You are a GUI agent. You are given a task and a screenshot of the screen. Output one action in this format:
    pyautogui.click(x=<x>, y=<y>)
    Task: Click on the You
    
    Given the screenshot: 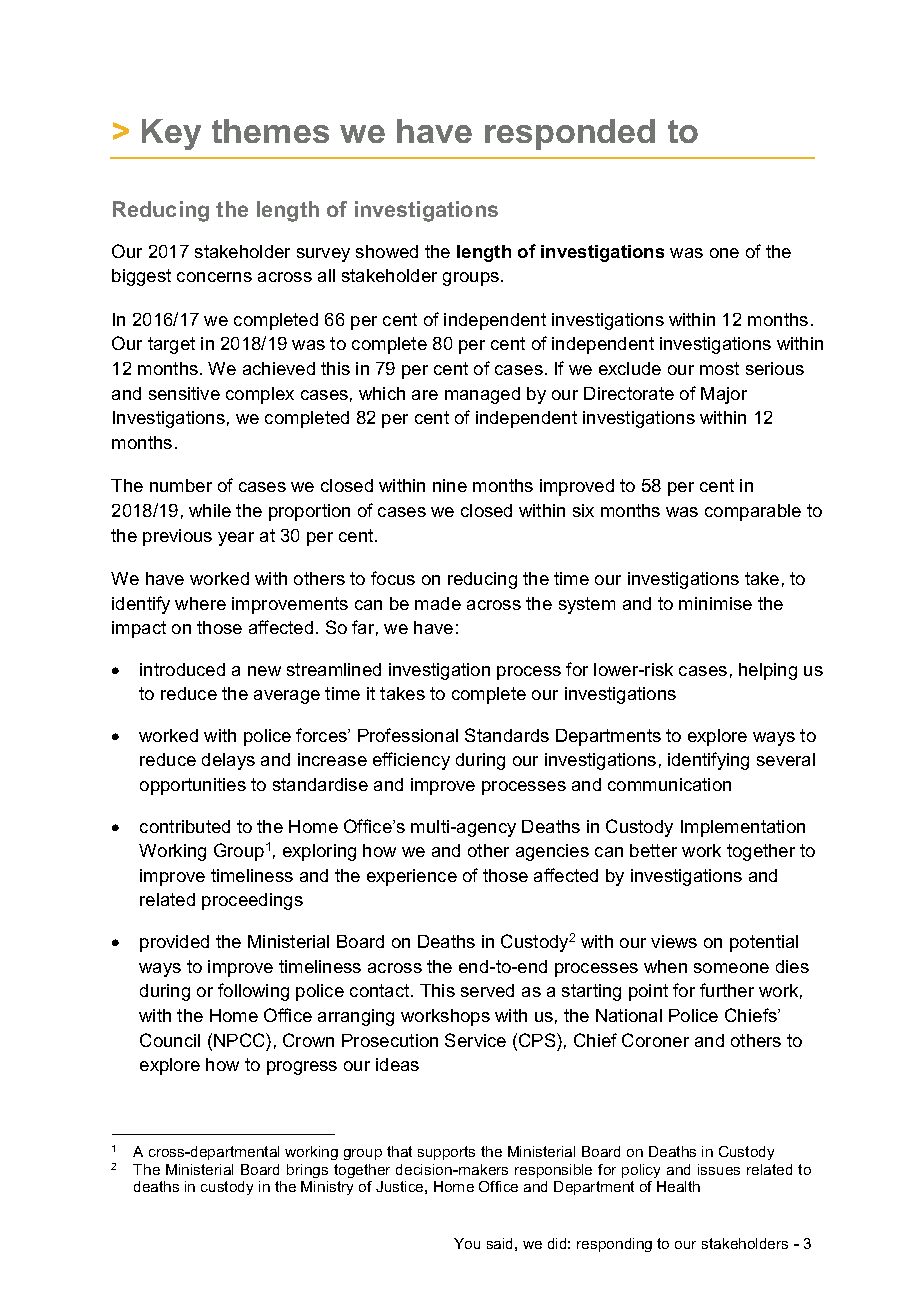 What is the action you would take?
    pyautogui.click(x=467, y=1243)
